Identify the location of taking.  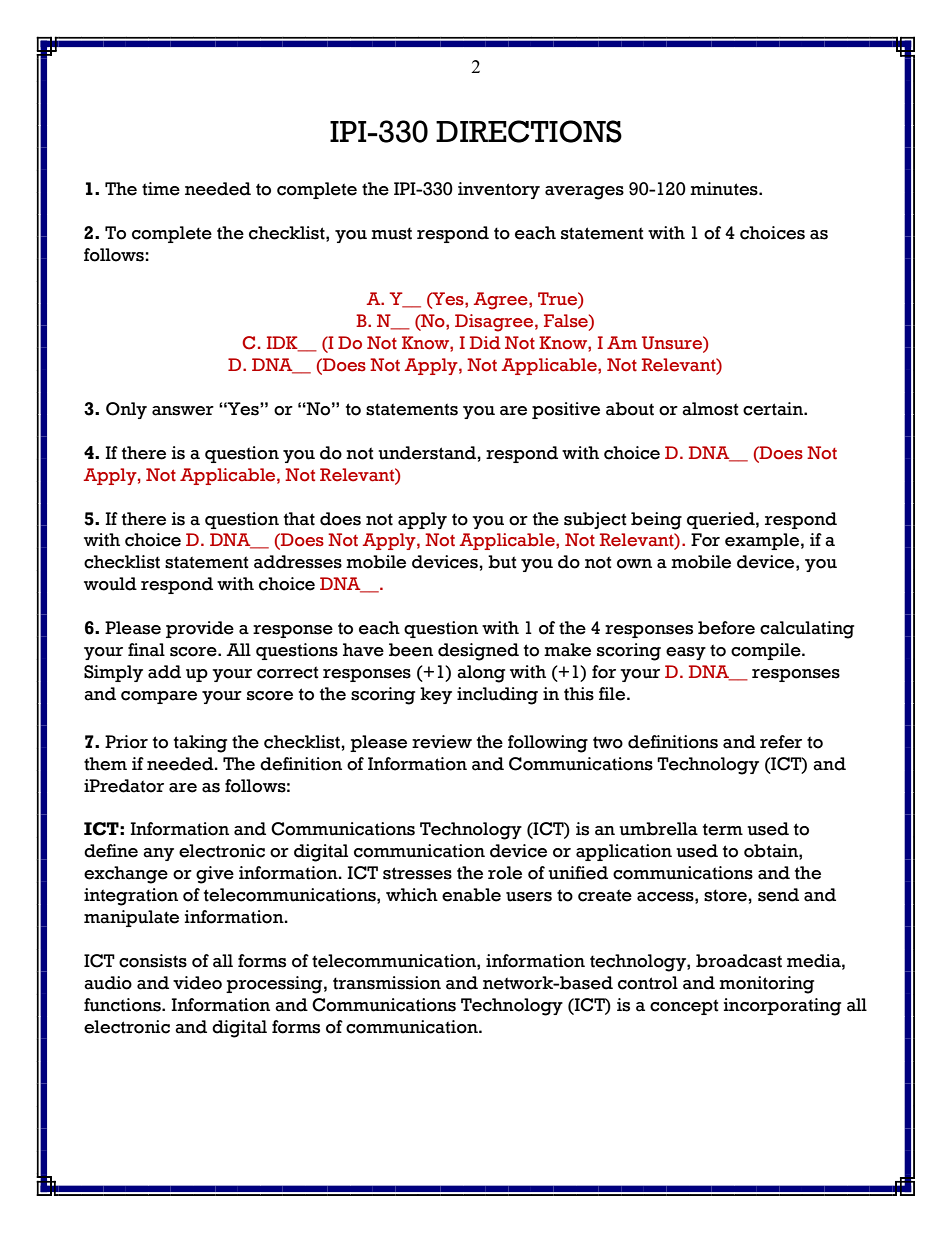
(200, 744).
